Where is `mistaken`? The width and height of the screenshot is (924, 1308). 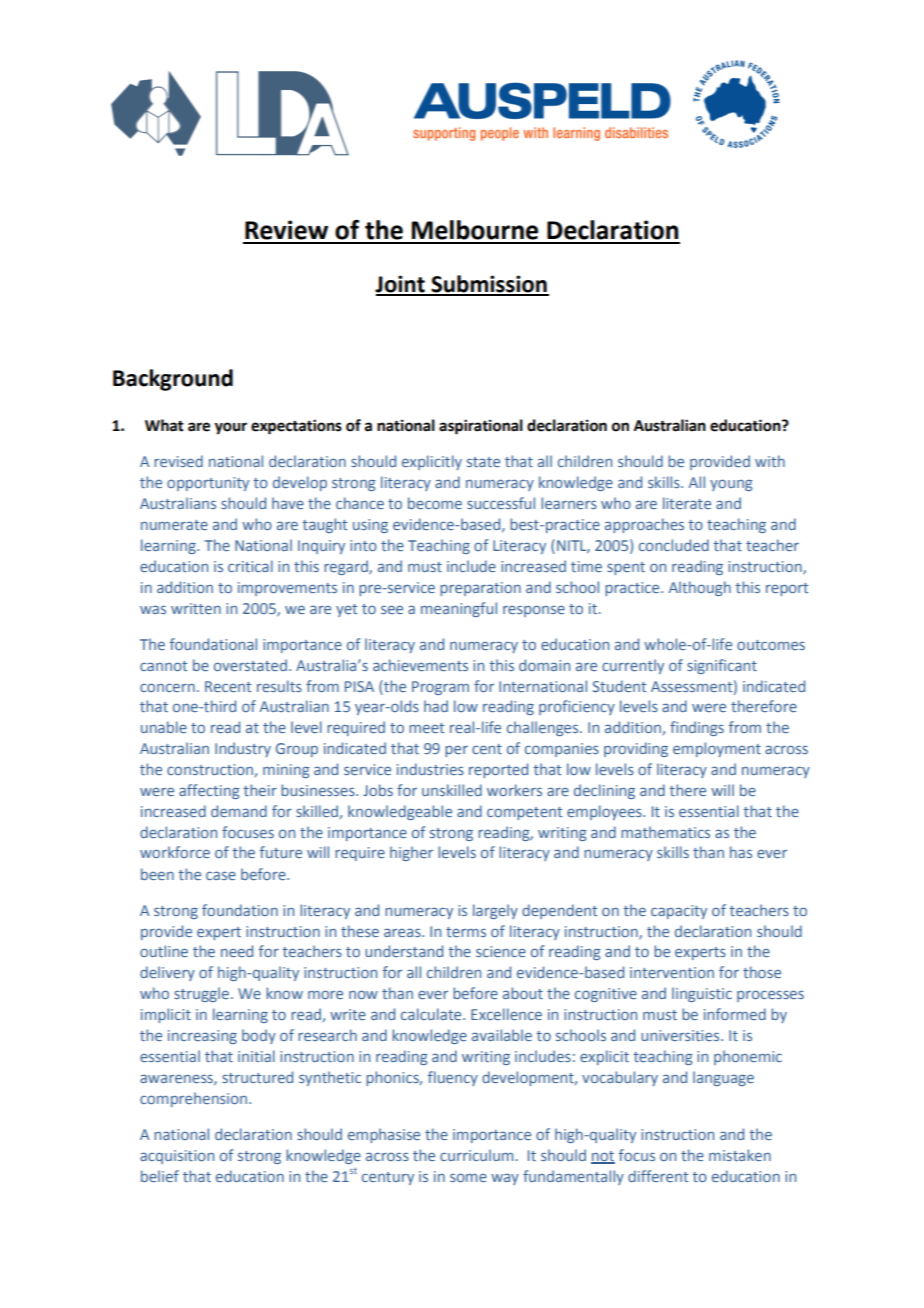 mistaken is located at coordinates (740, 1155).
